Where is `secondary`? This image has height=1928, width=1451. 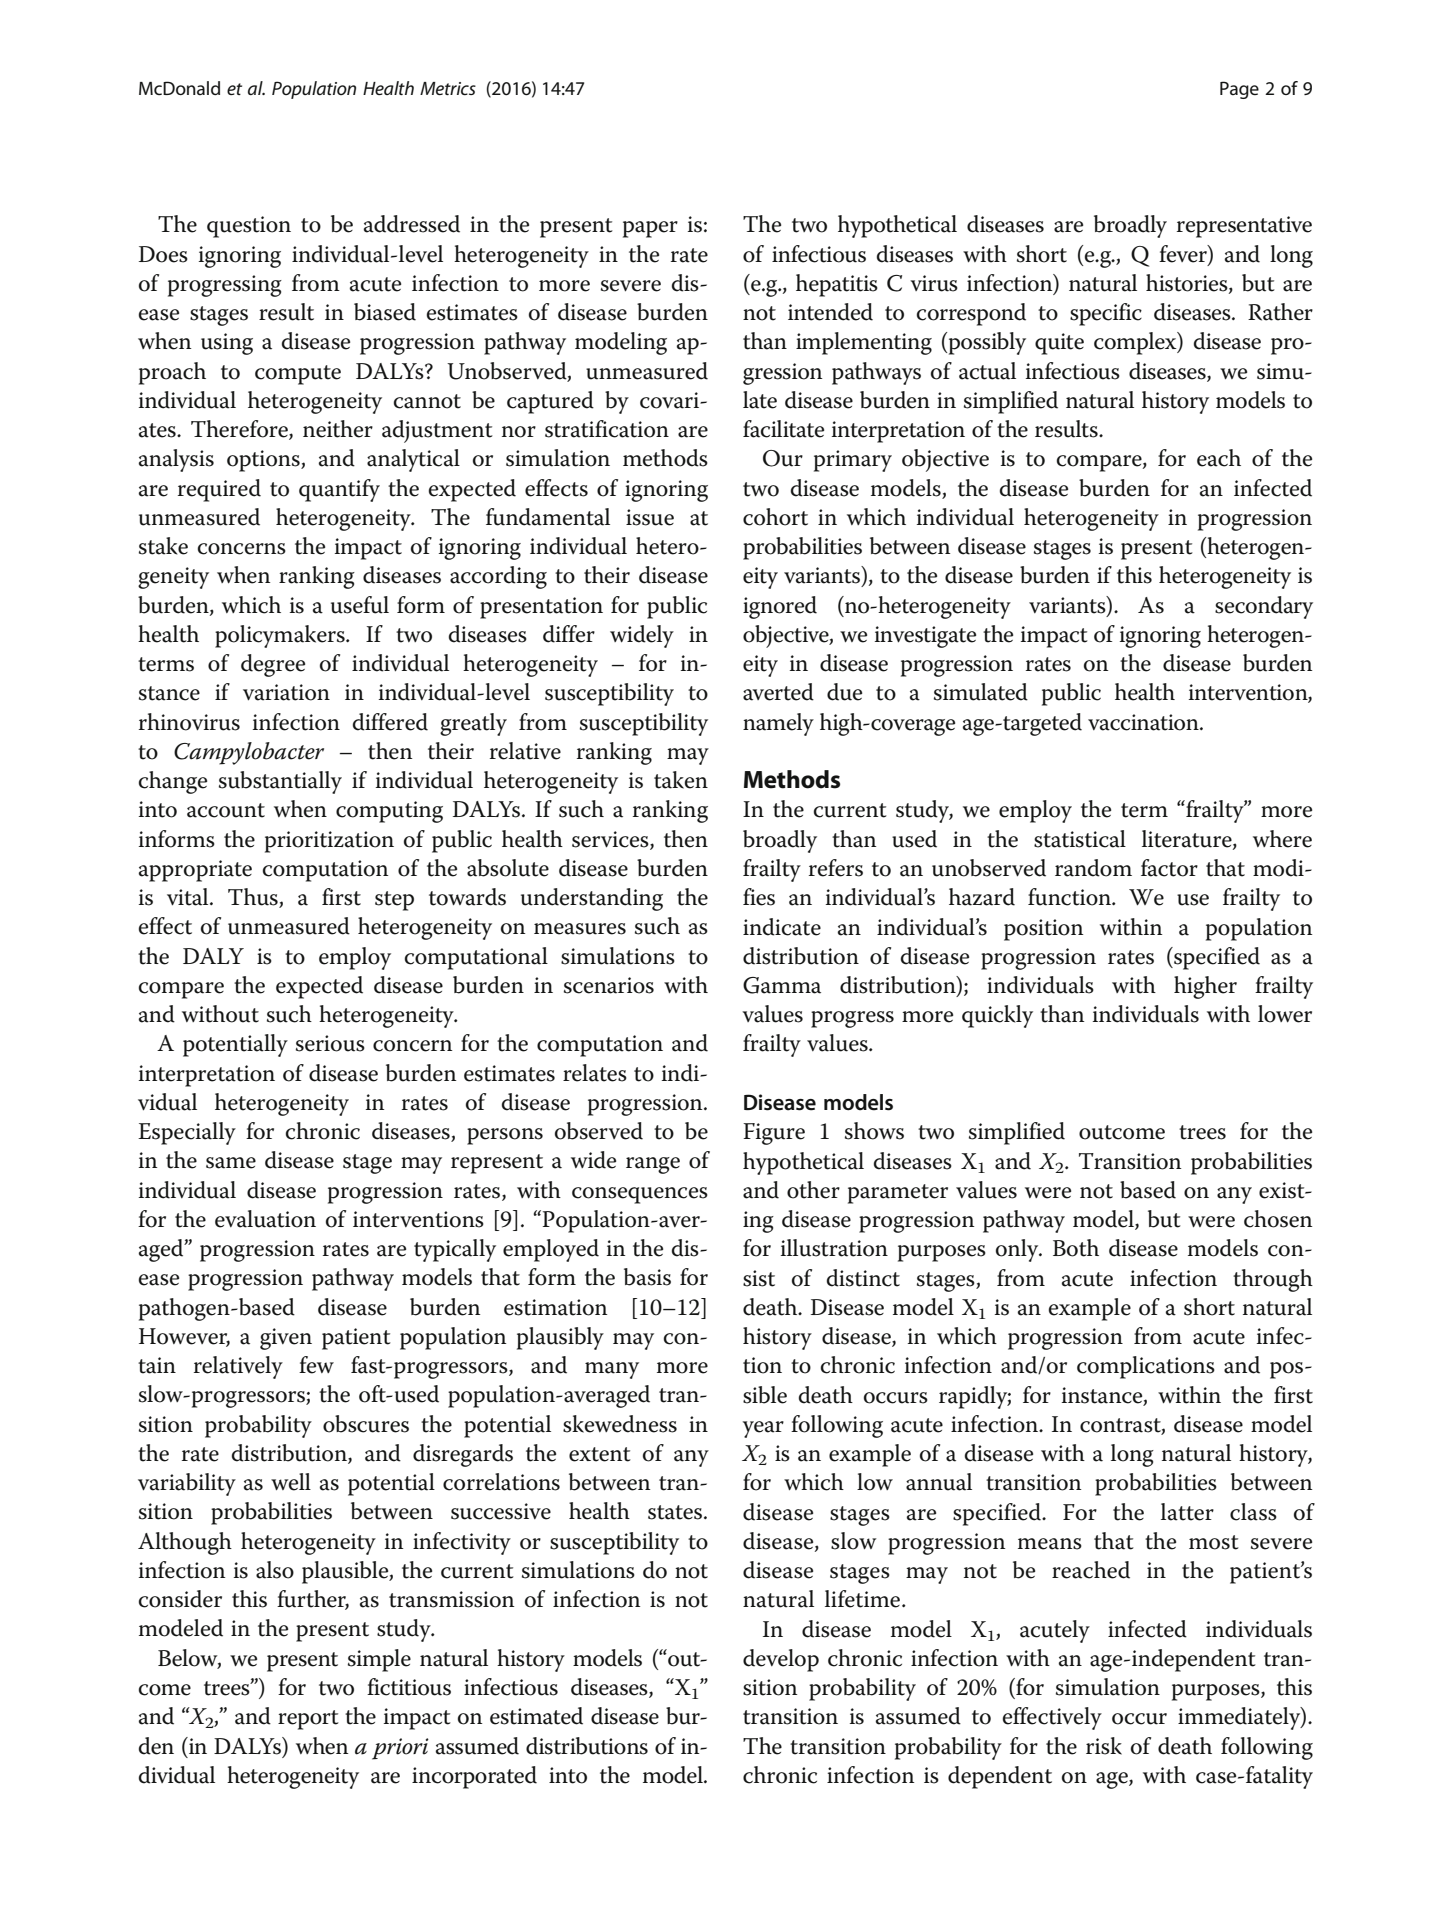 secondary is located at coordinates (1264, 607).
